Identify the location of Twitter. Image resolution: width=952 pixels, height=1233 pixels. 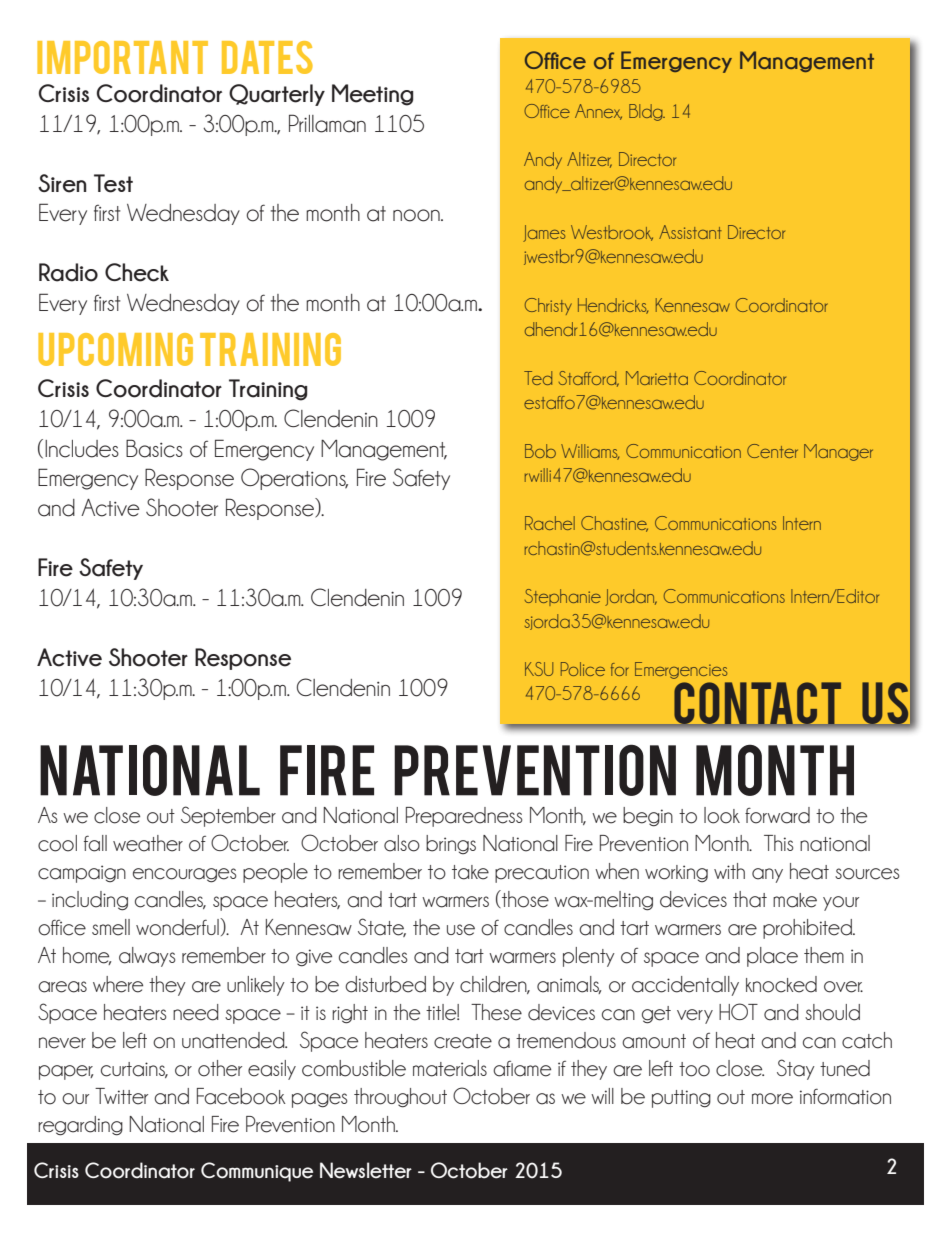
(121, 1096).
